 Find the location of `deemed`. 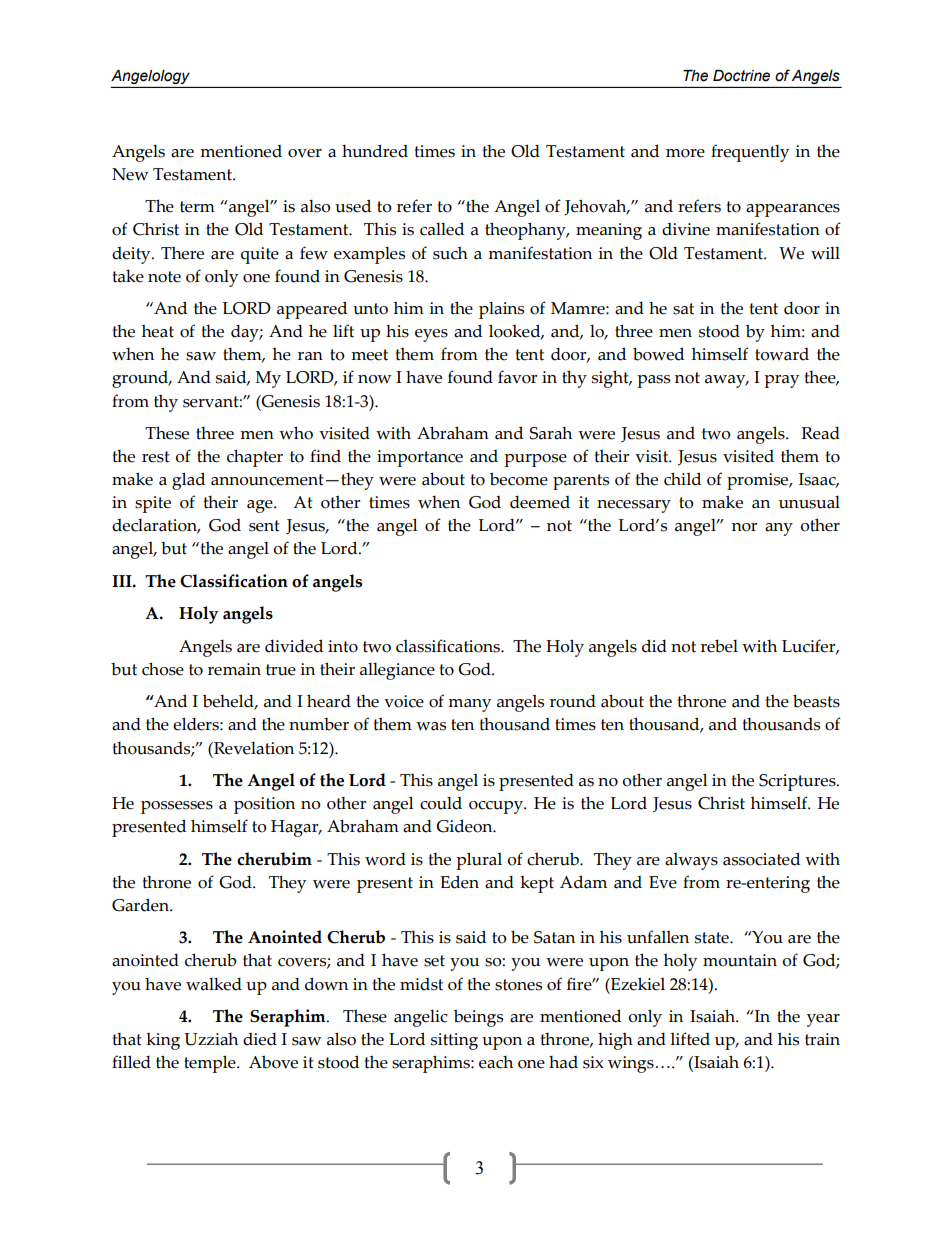

deemed is located at coordinates (540, 502).
